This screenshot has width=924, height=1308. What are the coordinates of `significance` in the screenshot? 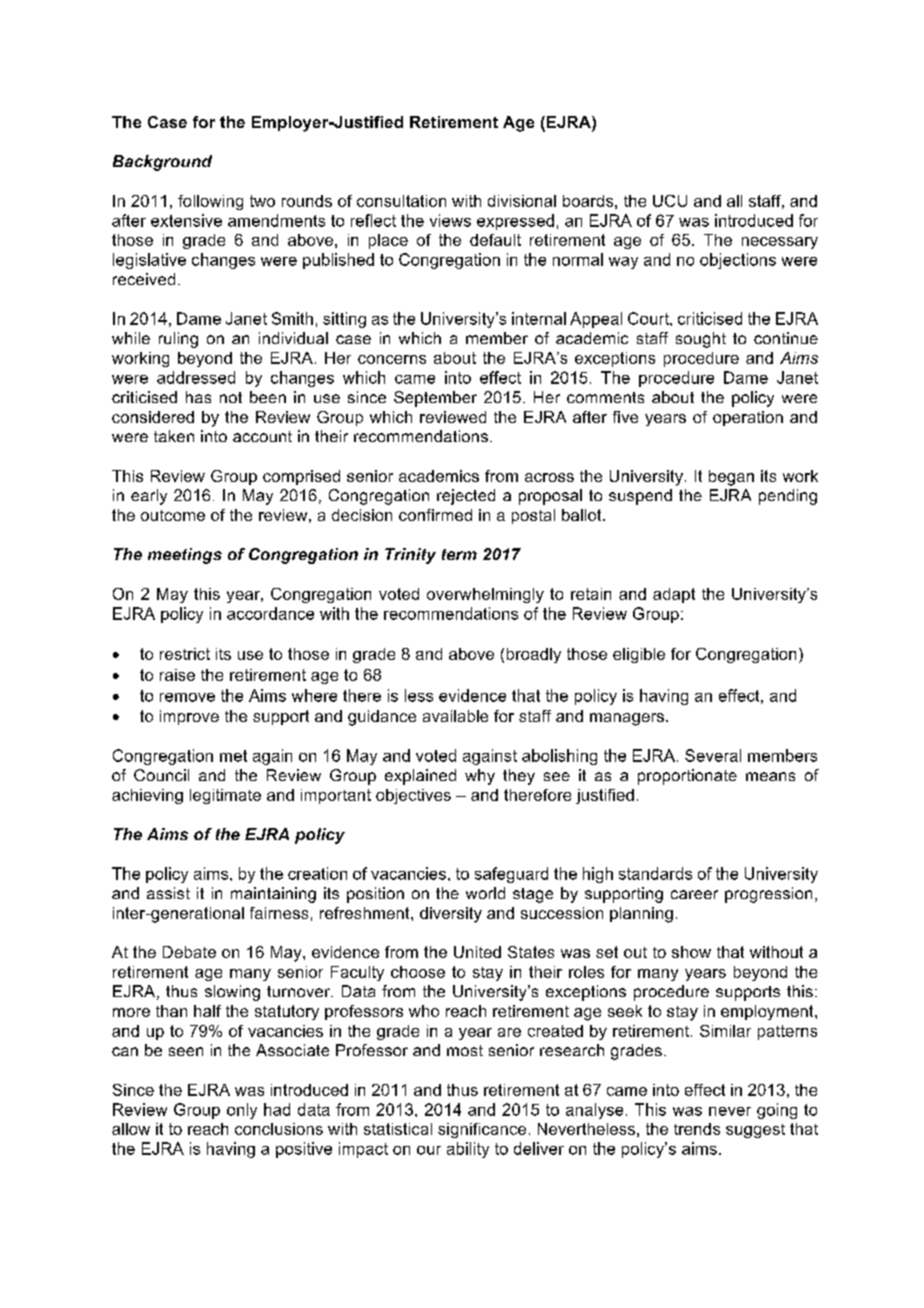 It's located at (482, 1130).
